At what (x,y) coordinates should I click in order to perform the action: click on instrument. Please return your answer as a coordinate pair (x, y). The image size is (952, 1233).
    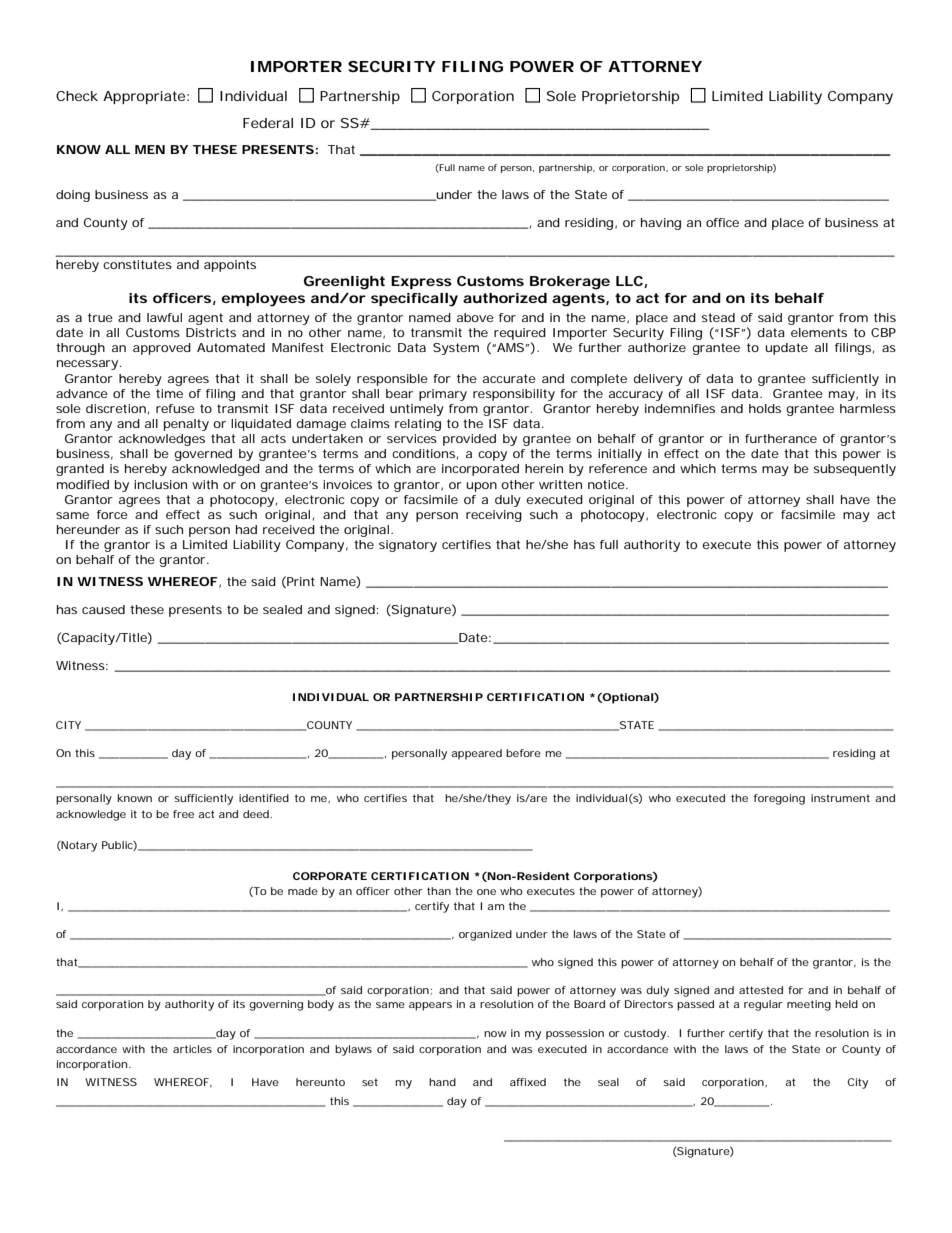
    Looking at the image, I should click on (840, 798).
